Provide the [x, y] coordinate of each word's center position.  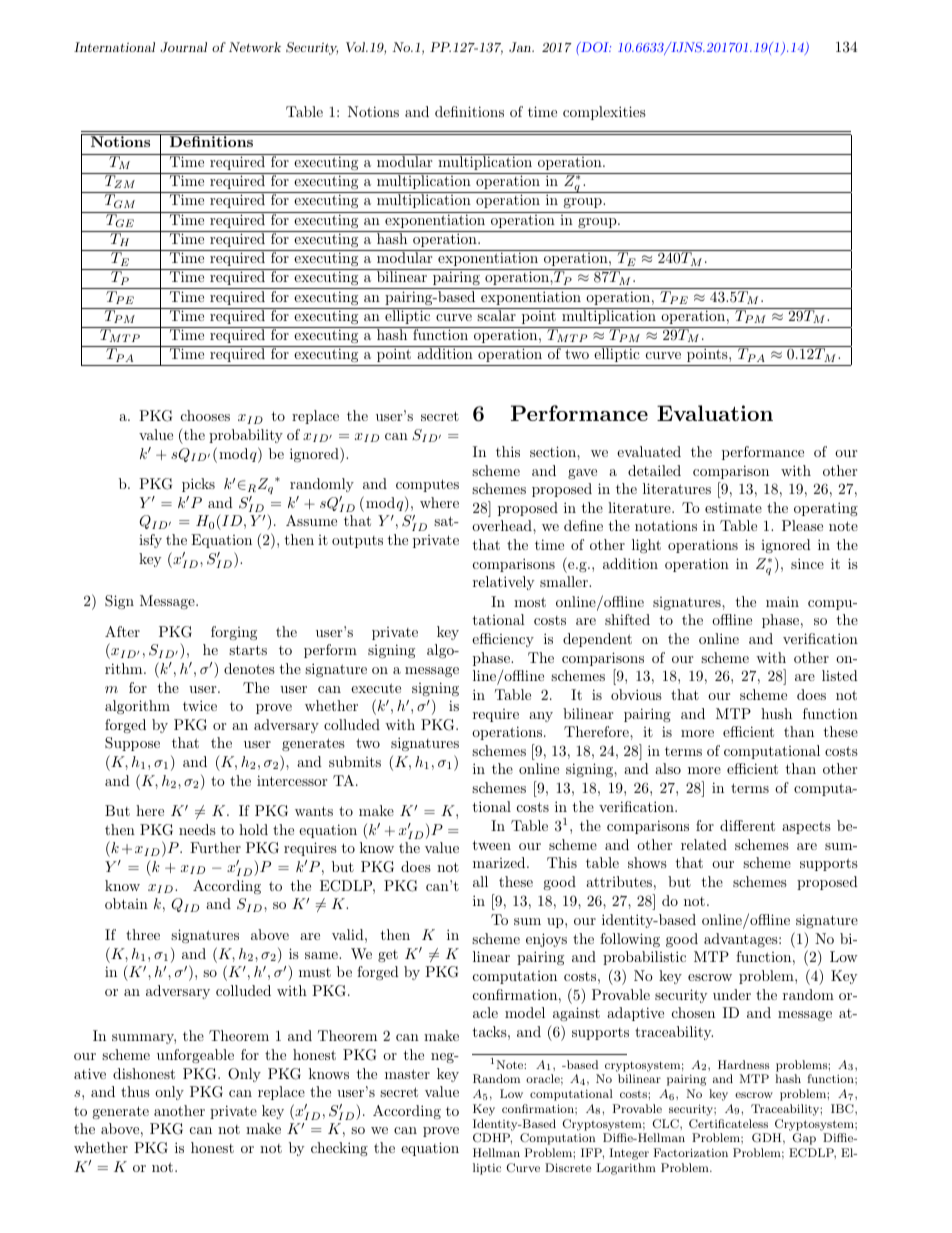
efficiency [503, 640]
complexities [604, 113]
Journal [183, 47]
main [782, 601]
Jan [521, 47]
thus [135, 1091]
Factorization [691, 1152]
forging [234, 633]
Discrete [568, 1167]
